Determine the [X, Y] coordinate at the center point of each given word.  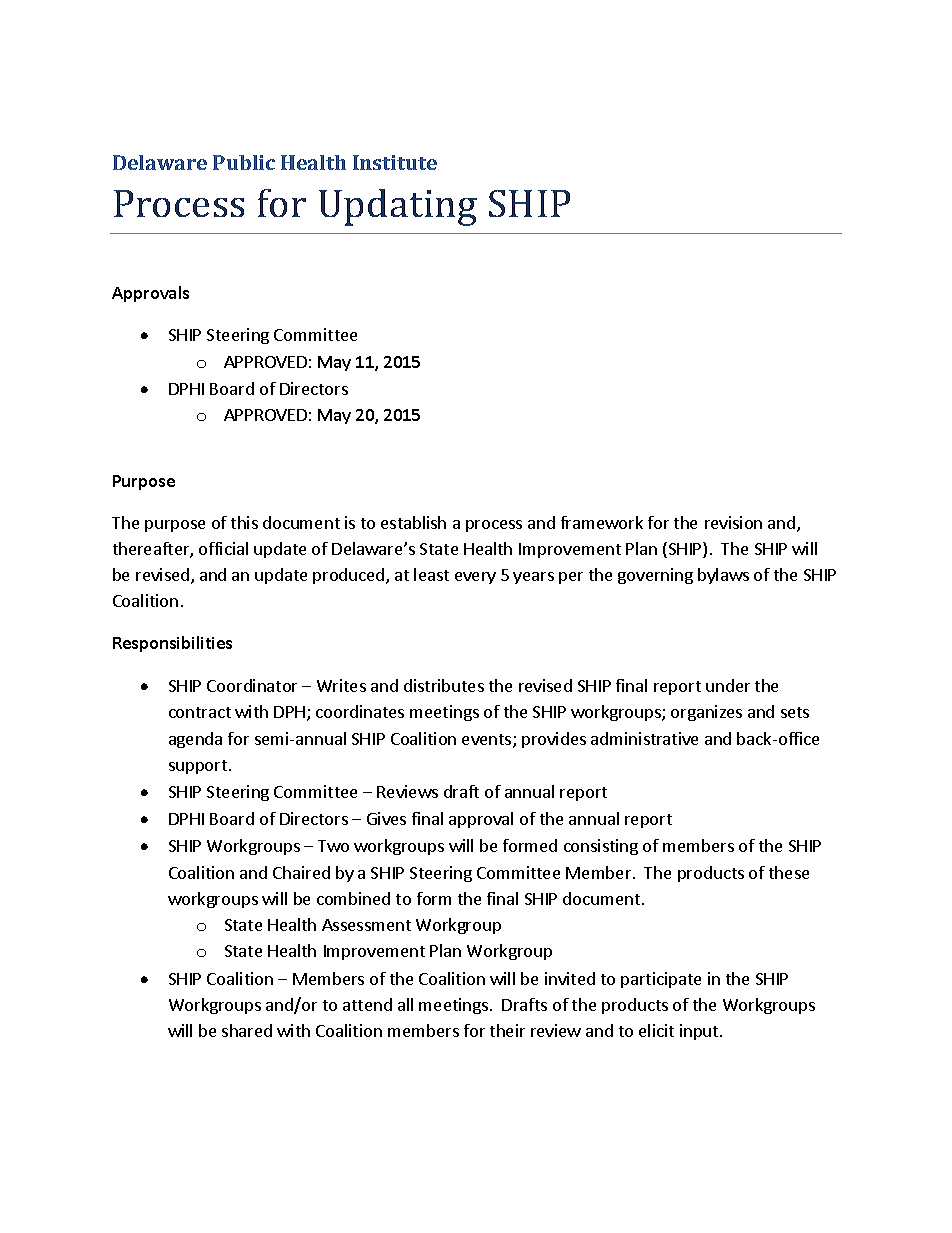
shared [247, 1030]
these [789, 872]
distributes [444, 685]
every [475, 578]
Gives [386, 818]
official [223, 548]
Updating [398, 207]
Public [244, 162]
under [728, 685]
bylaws [723, 576]
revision [733, 522]
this [244, 522]
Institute [395, 162]
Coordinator [252, 685]
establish [413, 522]
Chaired [301, 872]
